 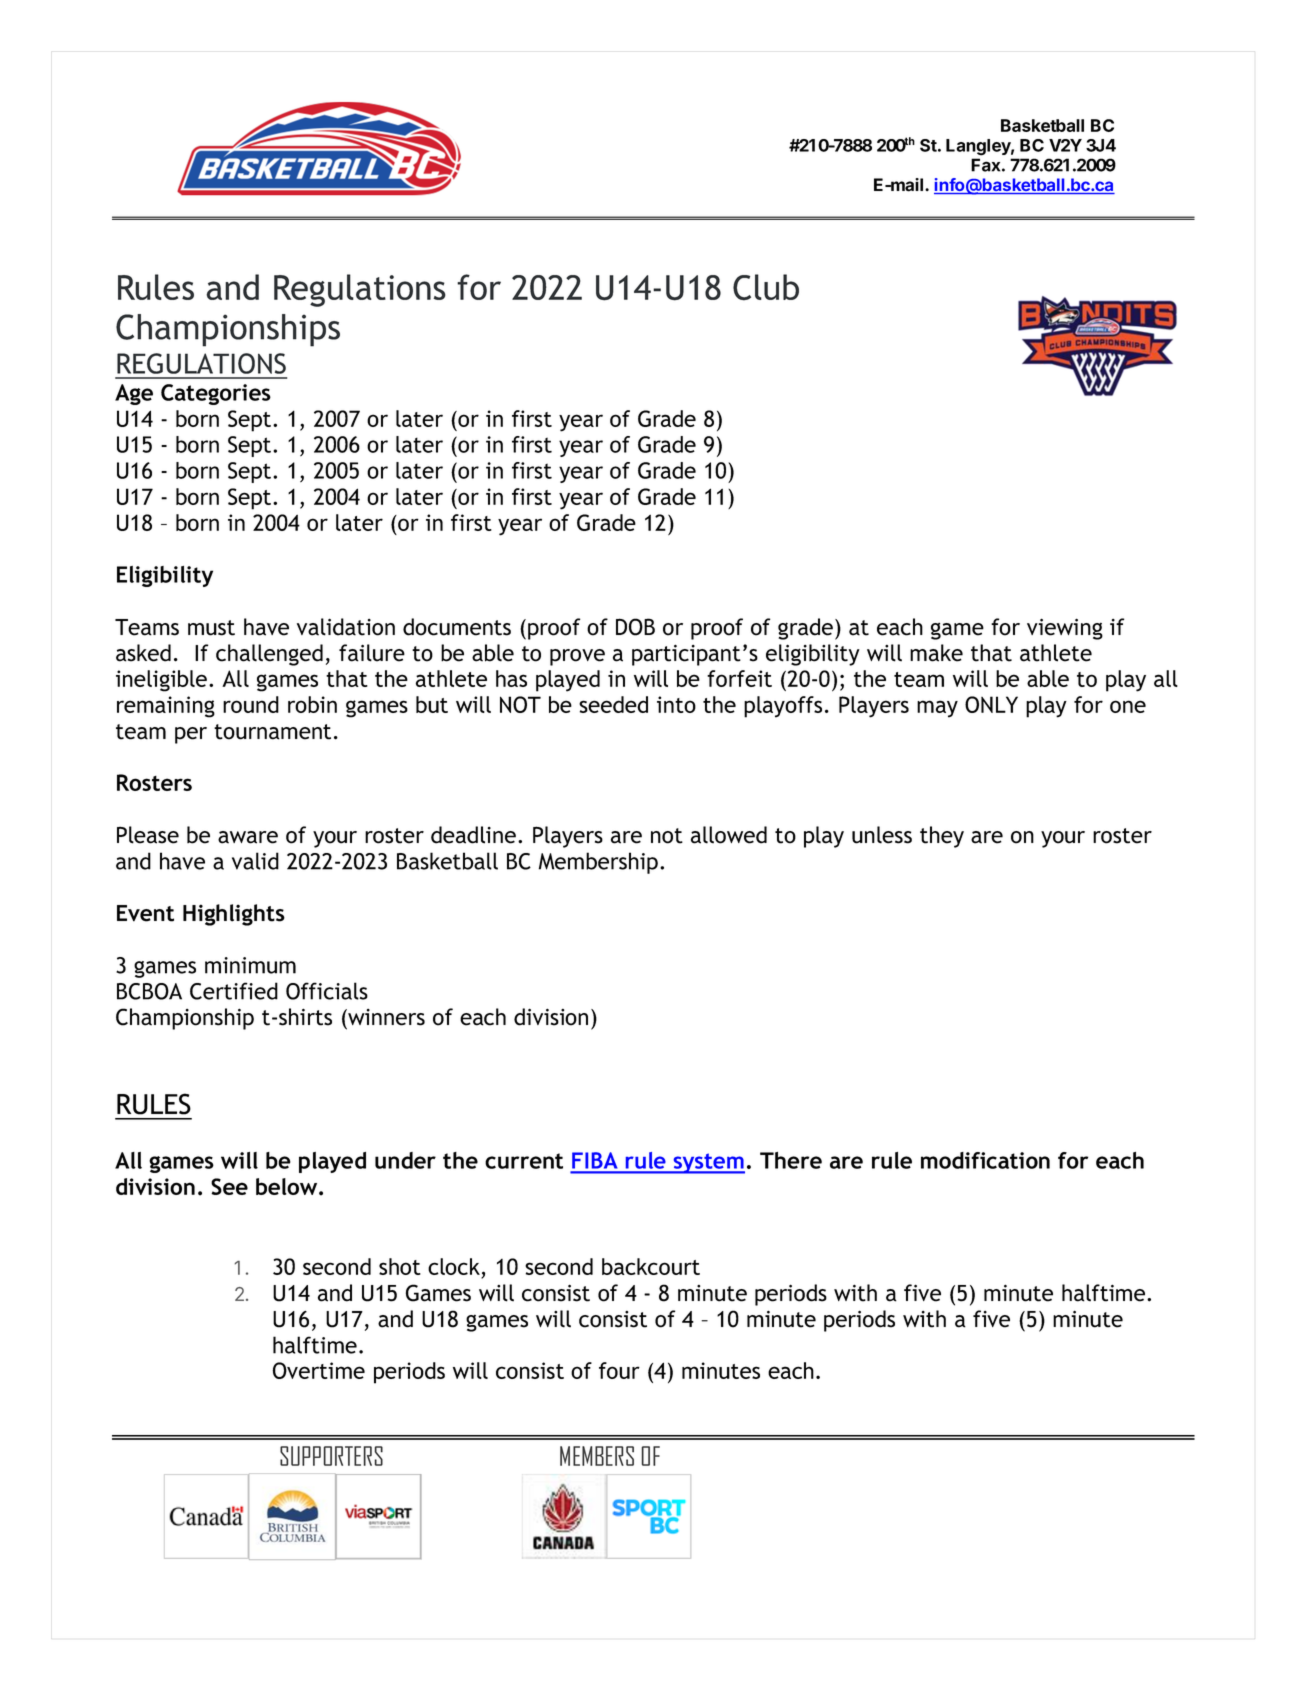 What do you see at coordinates (234, 991) in the screenshot?
I see `Certified` at bounding box center [234, 991].
